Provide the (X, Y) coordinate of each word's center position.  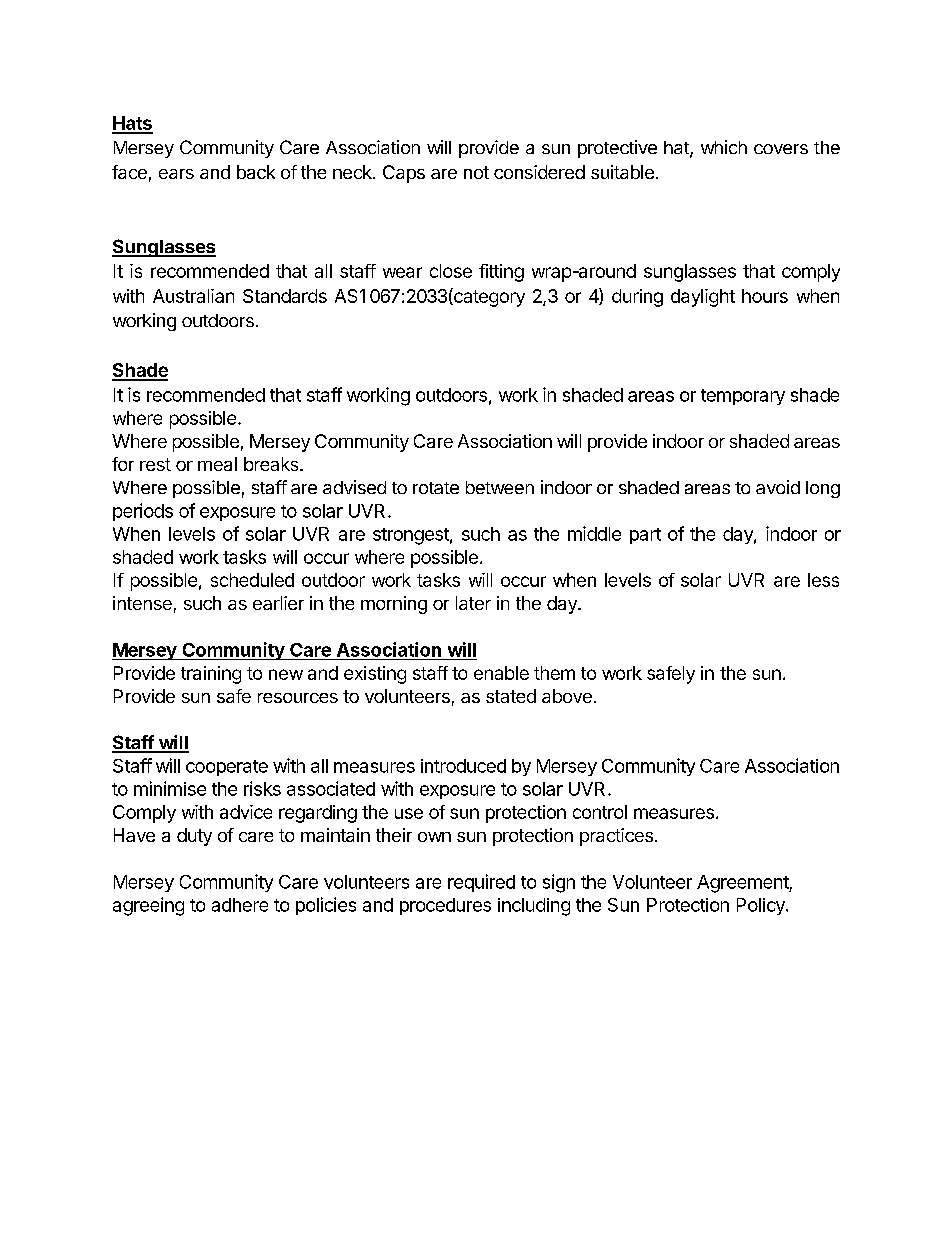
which (724, 147)
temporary (743, 397)
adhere (240, 905)
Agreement (743, 884)
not (476, 172)
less (823, 580)
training (211, 675)
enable (501, 673)
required (481, 883)
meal (217, 464)
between (500, 487)
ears (176, 174)
